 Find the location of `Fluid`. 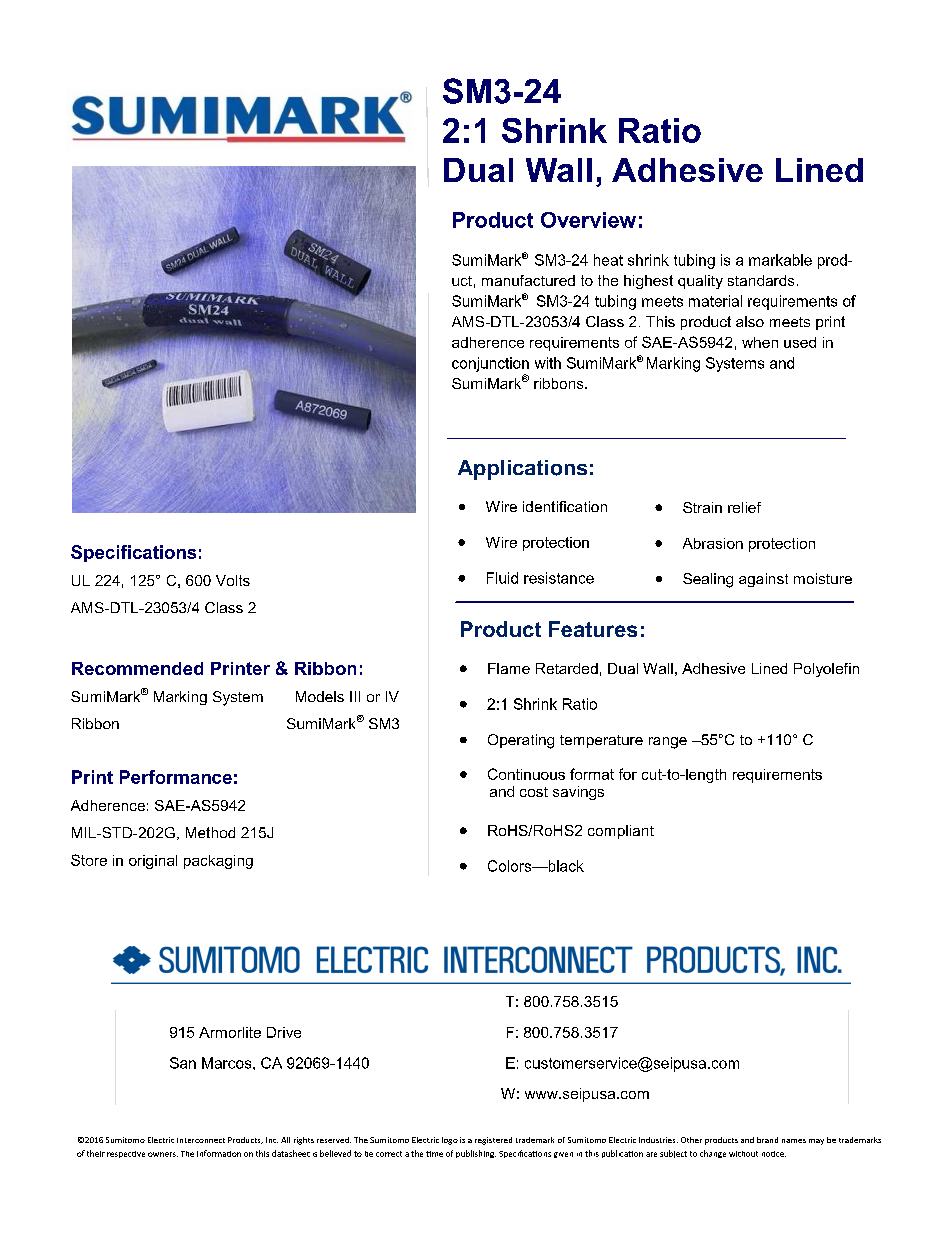

Fluid is located at coordinates (502, 578).
